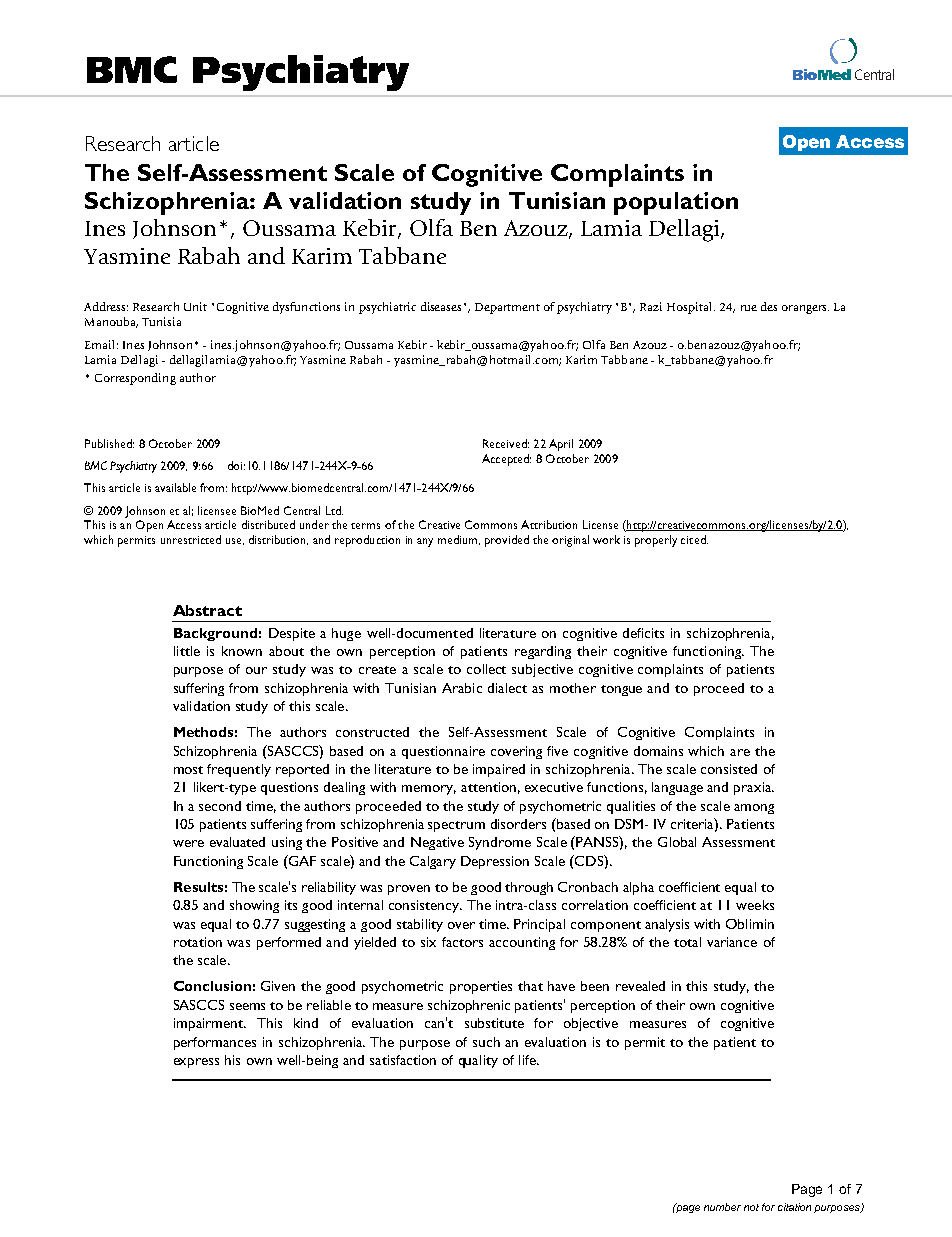 This page has width=952, height=1237. Describe the element at coordinates (507, 308) in the page. I see `Department` at that location.
